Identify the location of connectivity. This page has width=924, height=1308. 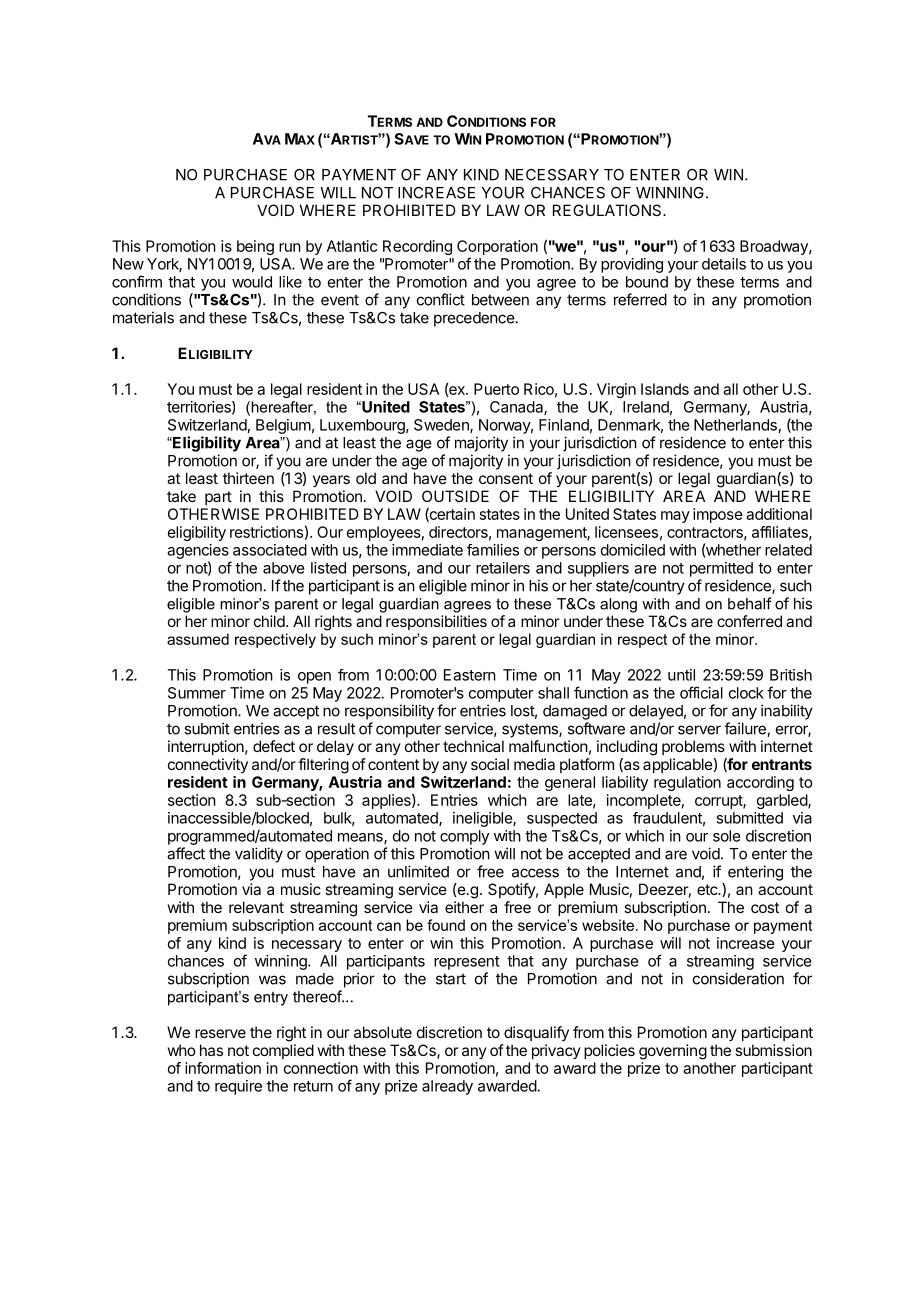
(208, 765).
